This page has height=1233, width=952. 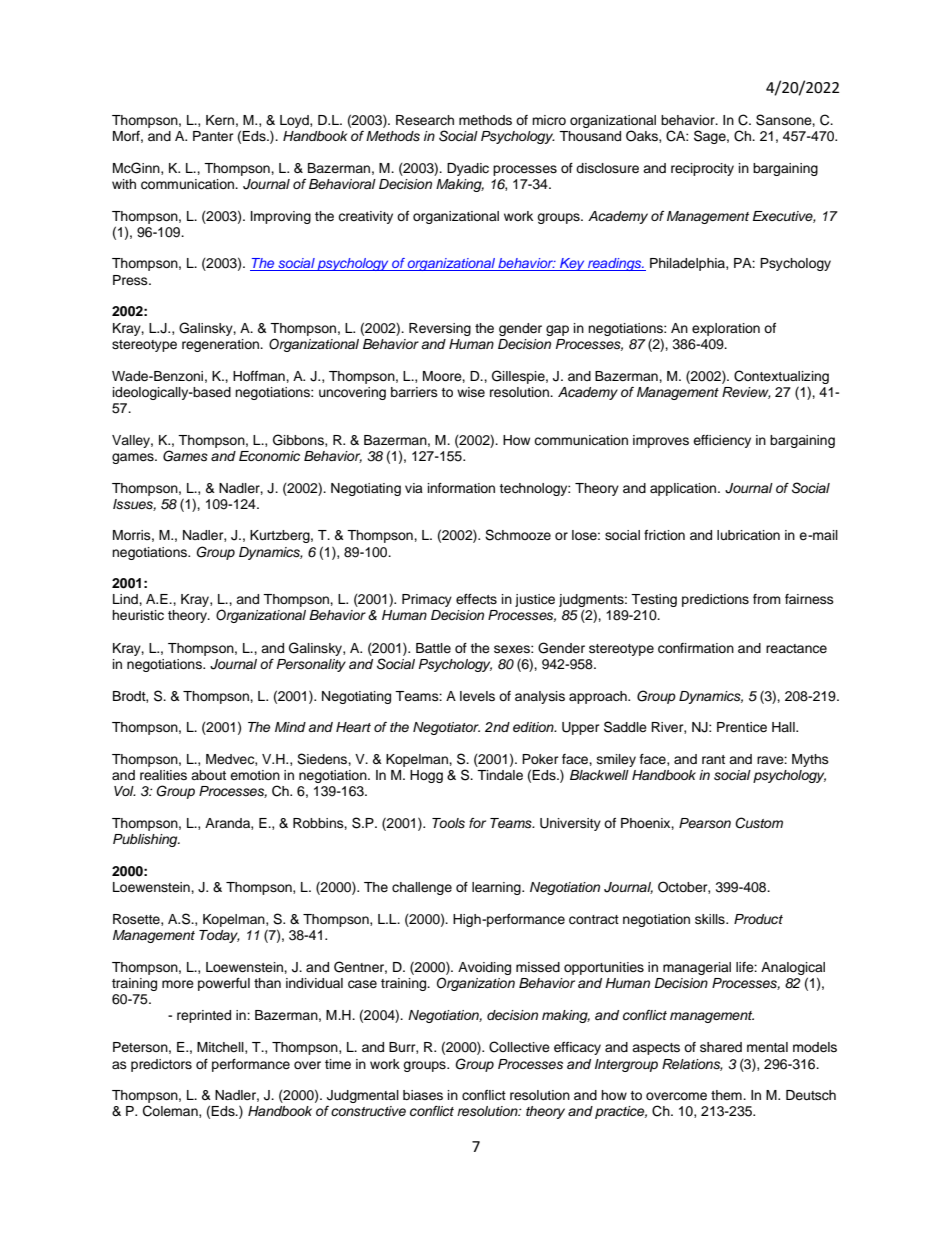 What do you see at coordinates (146, 840) in the page?
I see `Publishing` at bounding box center [146, 840].
